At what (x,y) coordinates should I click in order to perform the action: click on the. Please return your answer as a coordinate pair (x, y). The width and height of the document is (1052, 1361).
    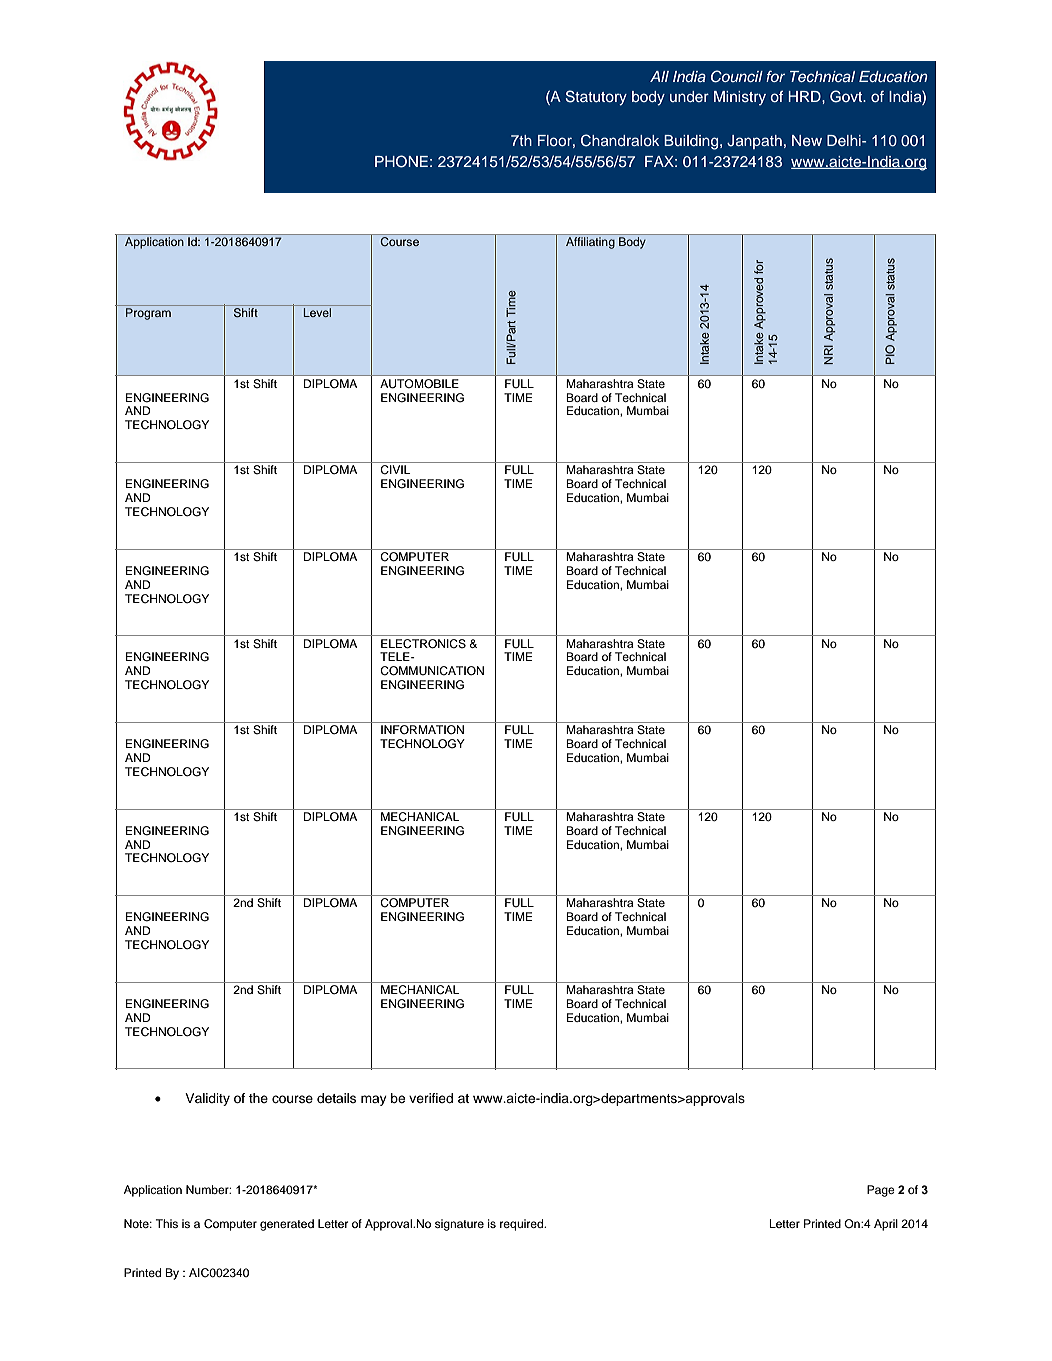
    Looking at the image, I should click on (258, 1098).
